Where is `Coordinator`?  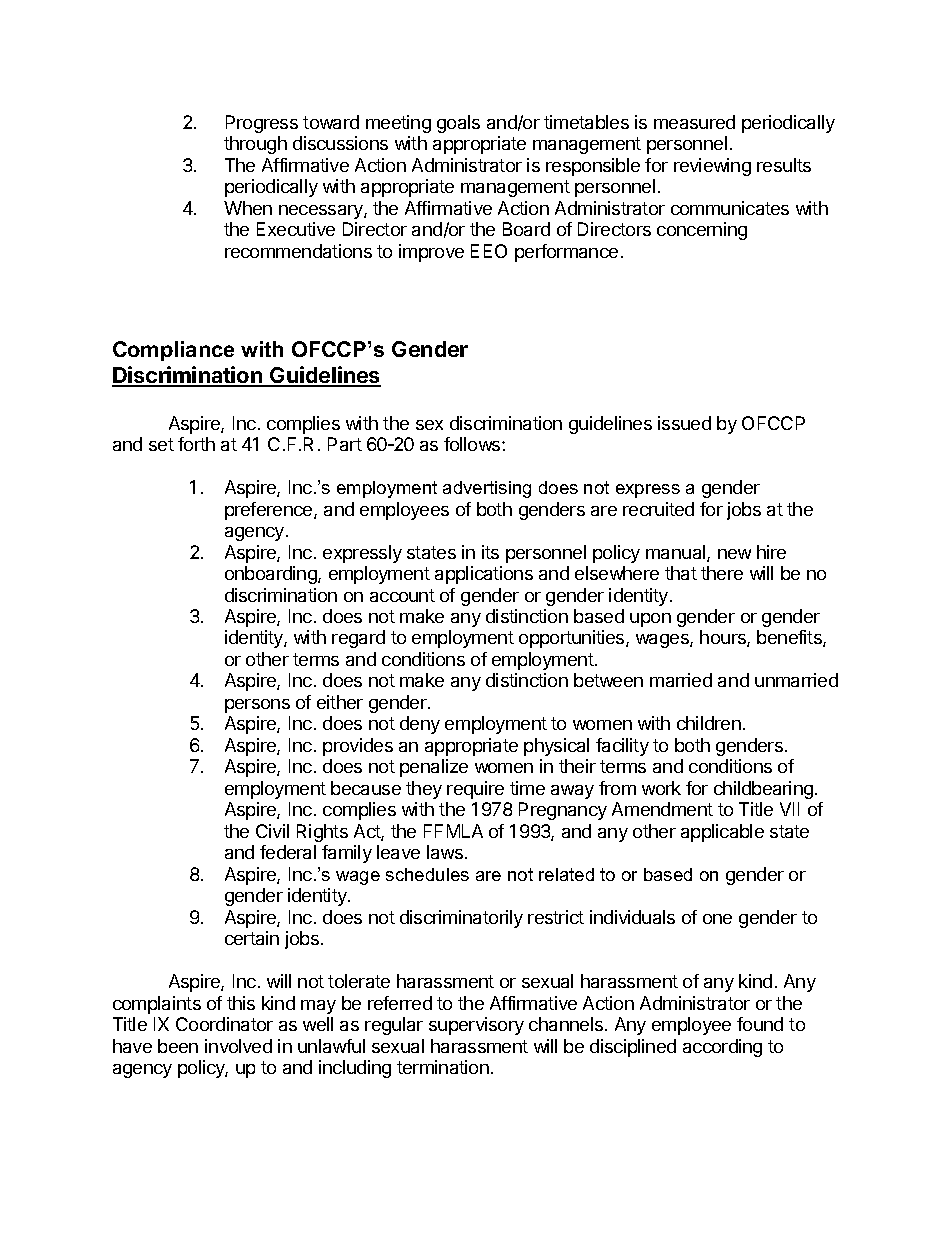 Coordinator is located at coordinates (224, 1024).
